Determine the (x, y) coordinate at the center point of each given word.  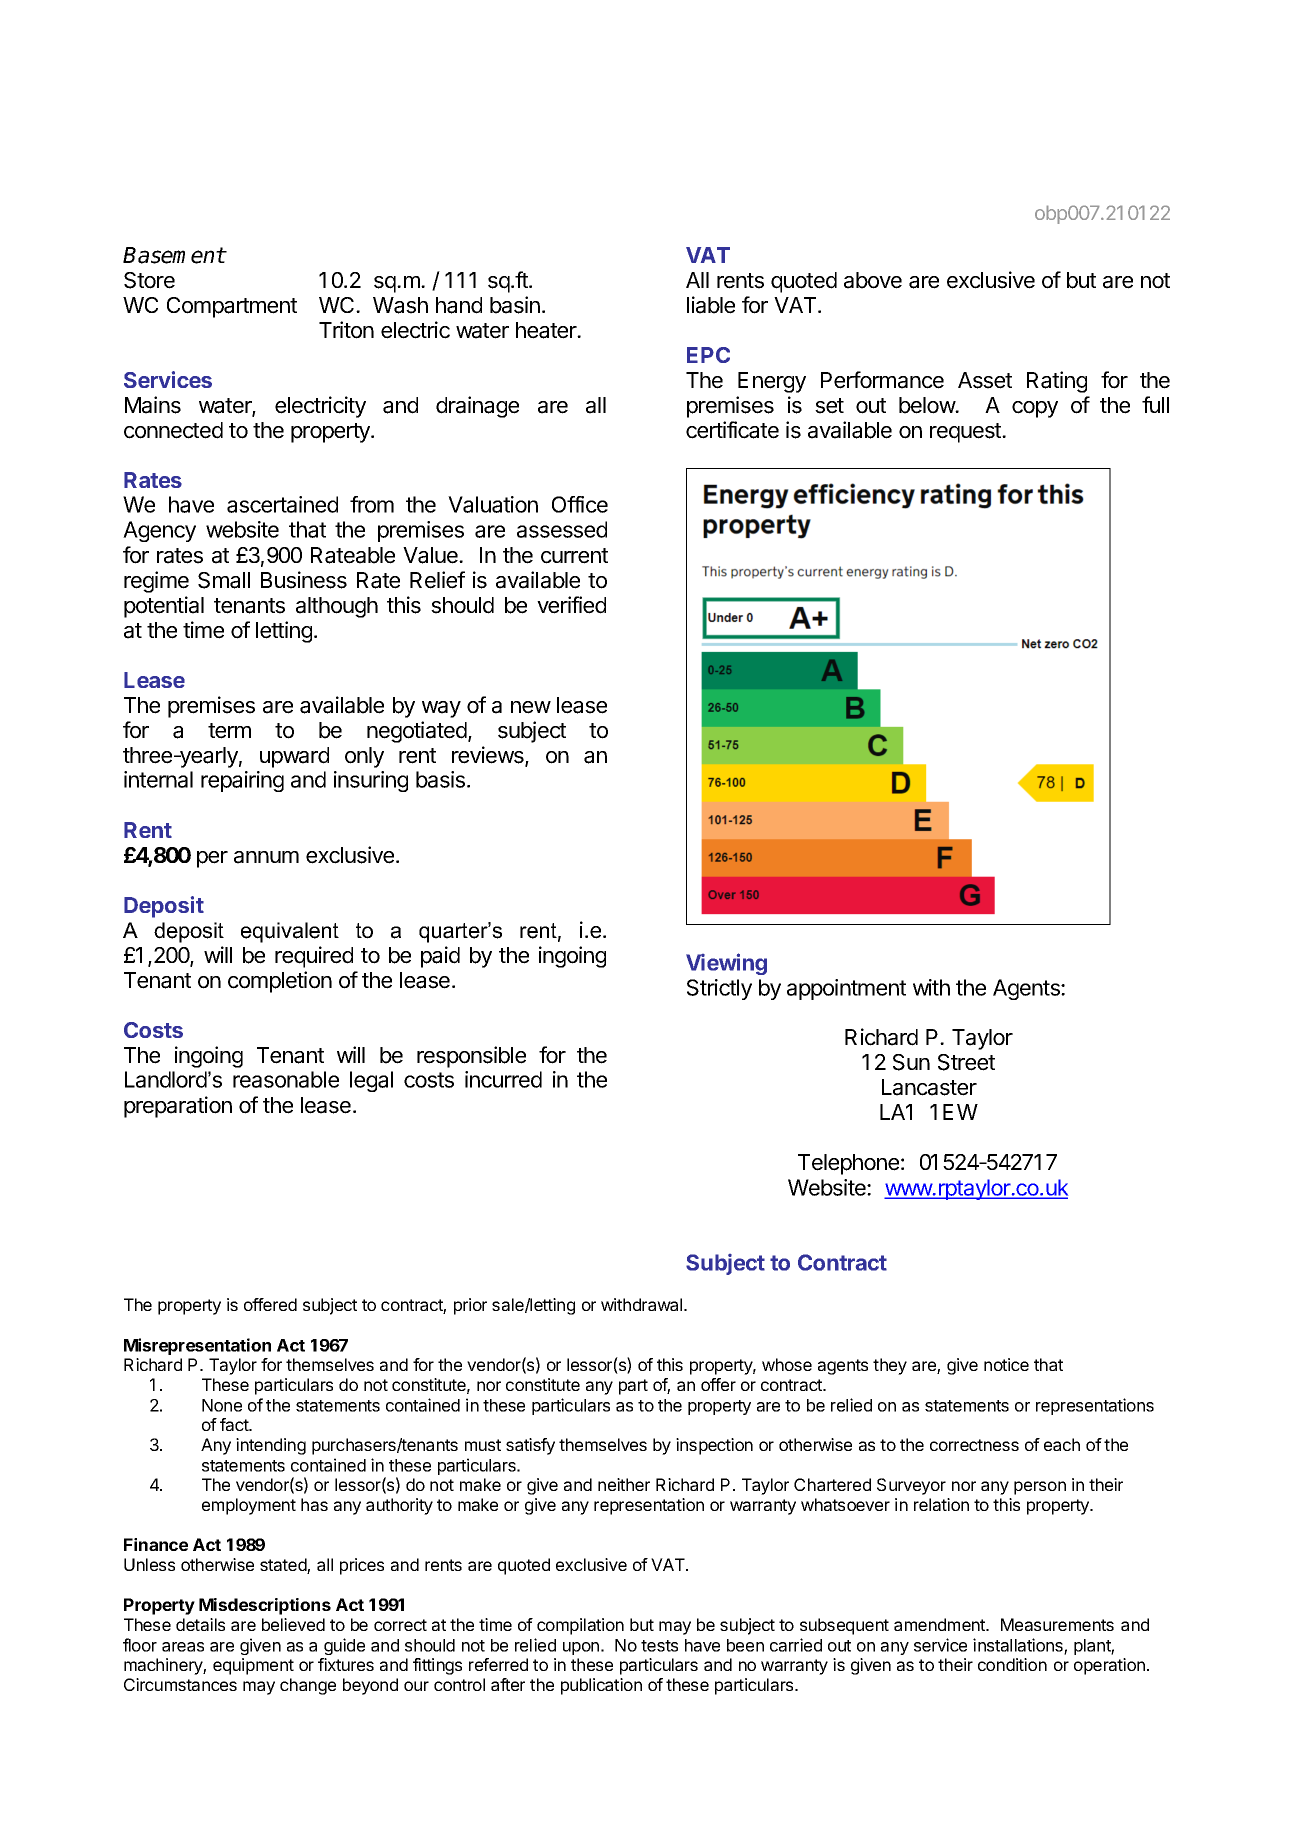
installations (1019, 1646)
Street (966, 1062)
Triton (346, 330)
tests (659, 1646)
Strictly (719, 989)
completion (280, 982)
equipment (253, 1666)
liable (711, 305)
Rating (1057, 382)
